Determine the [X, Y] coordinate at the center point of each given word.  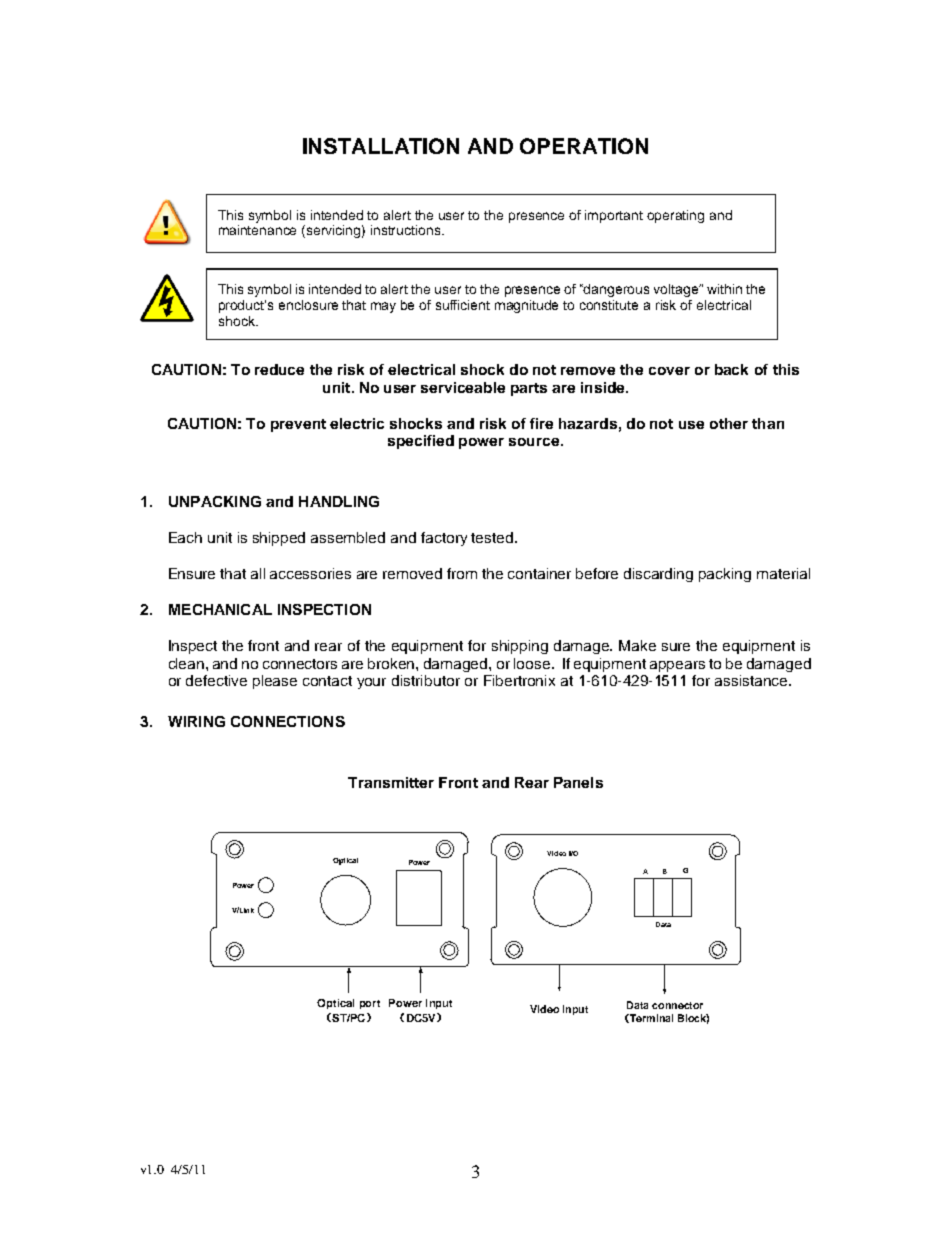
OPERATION [584, 146]
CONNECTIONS [288, 721]
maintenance [257, 230]
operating [675, 216]
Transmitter [391, 782]
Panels [578, 782]
